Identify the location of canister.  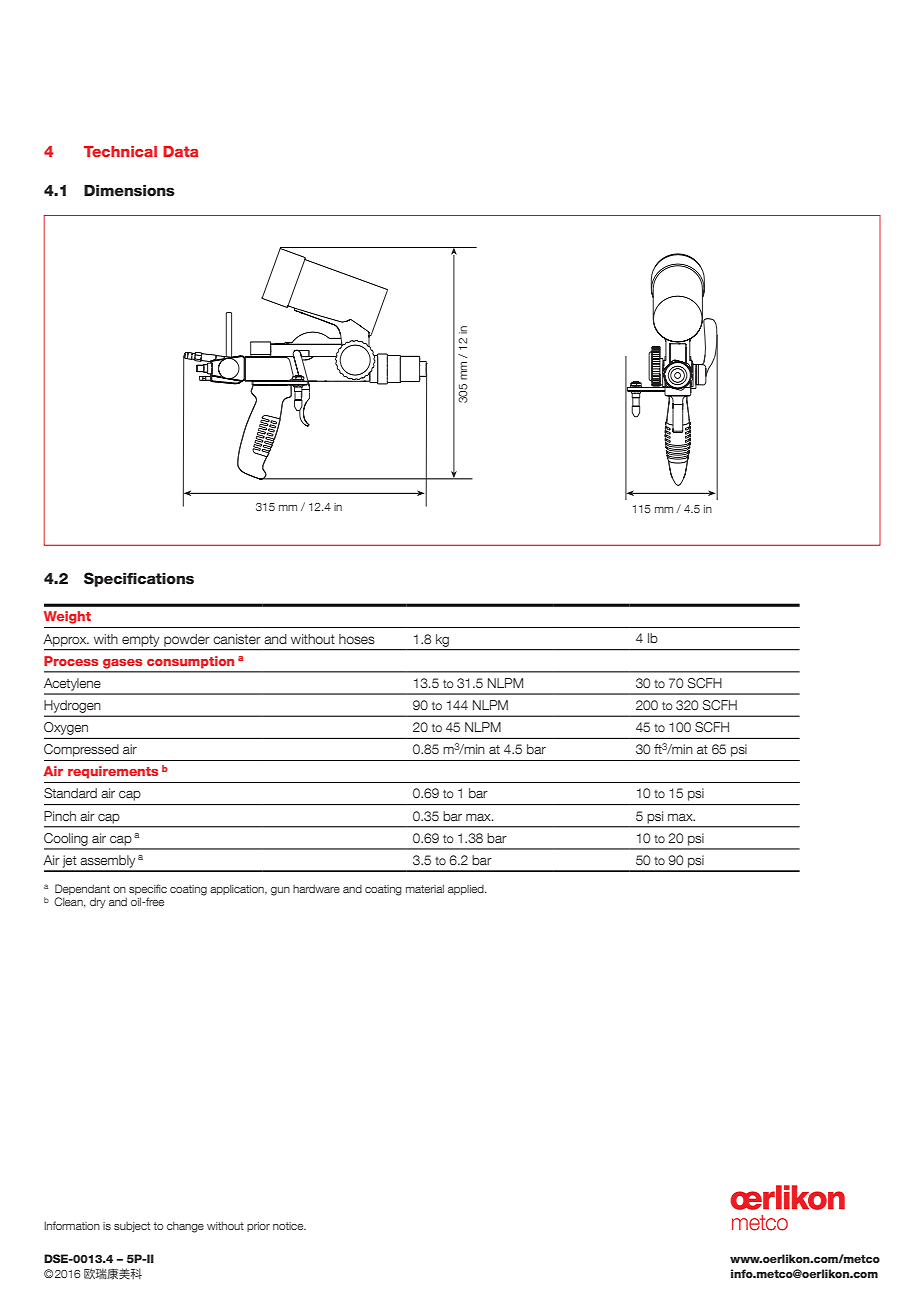
(237, 639).
